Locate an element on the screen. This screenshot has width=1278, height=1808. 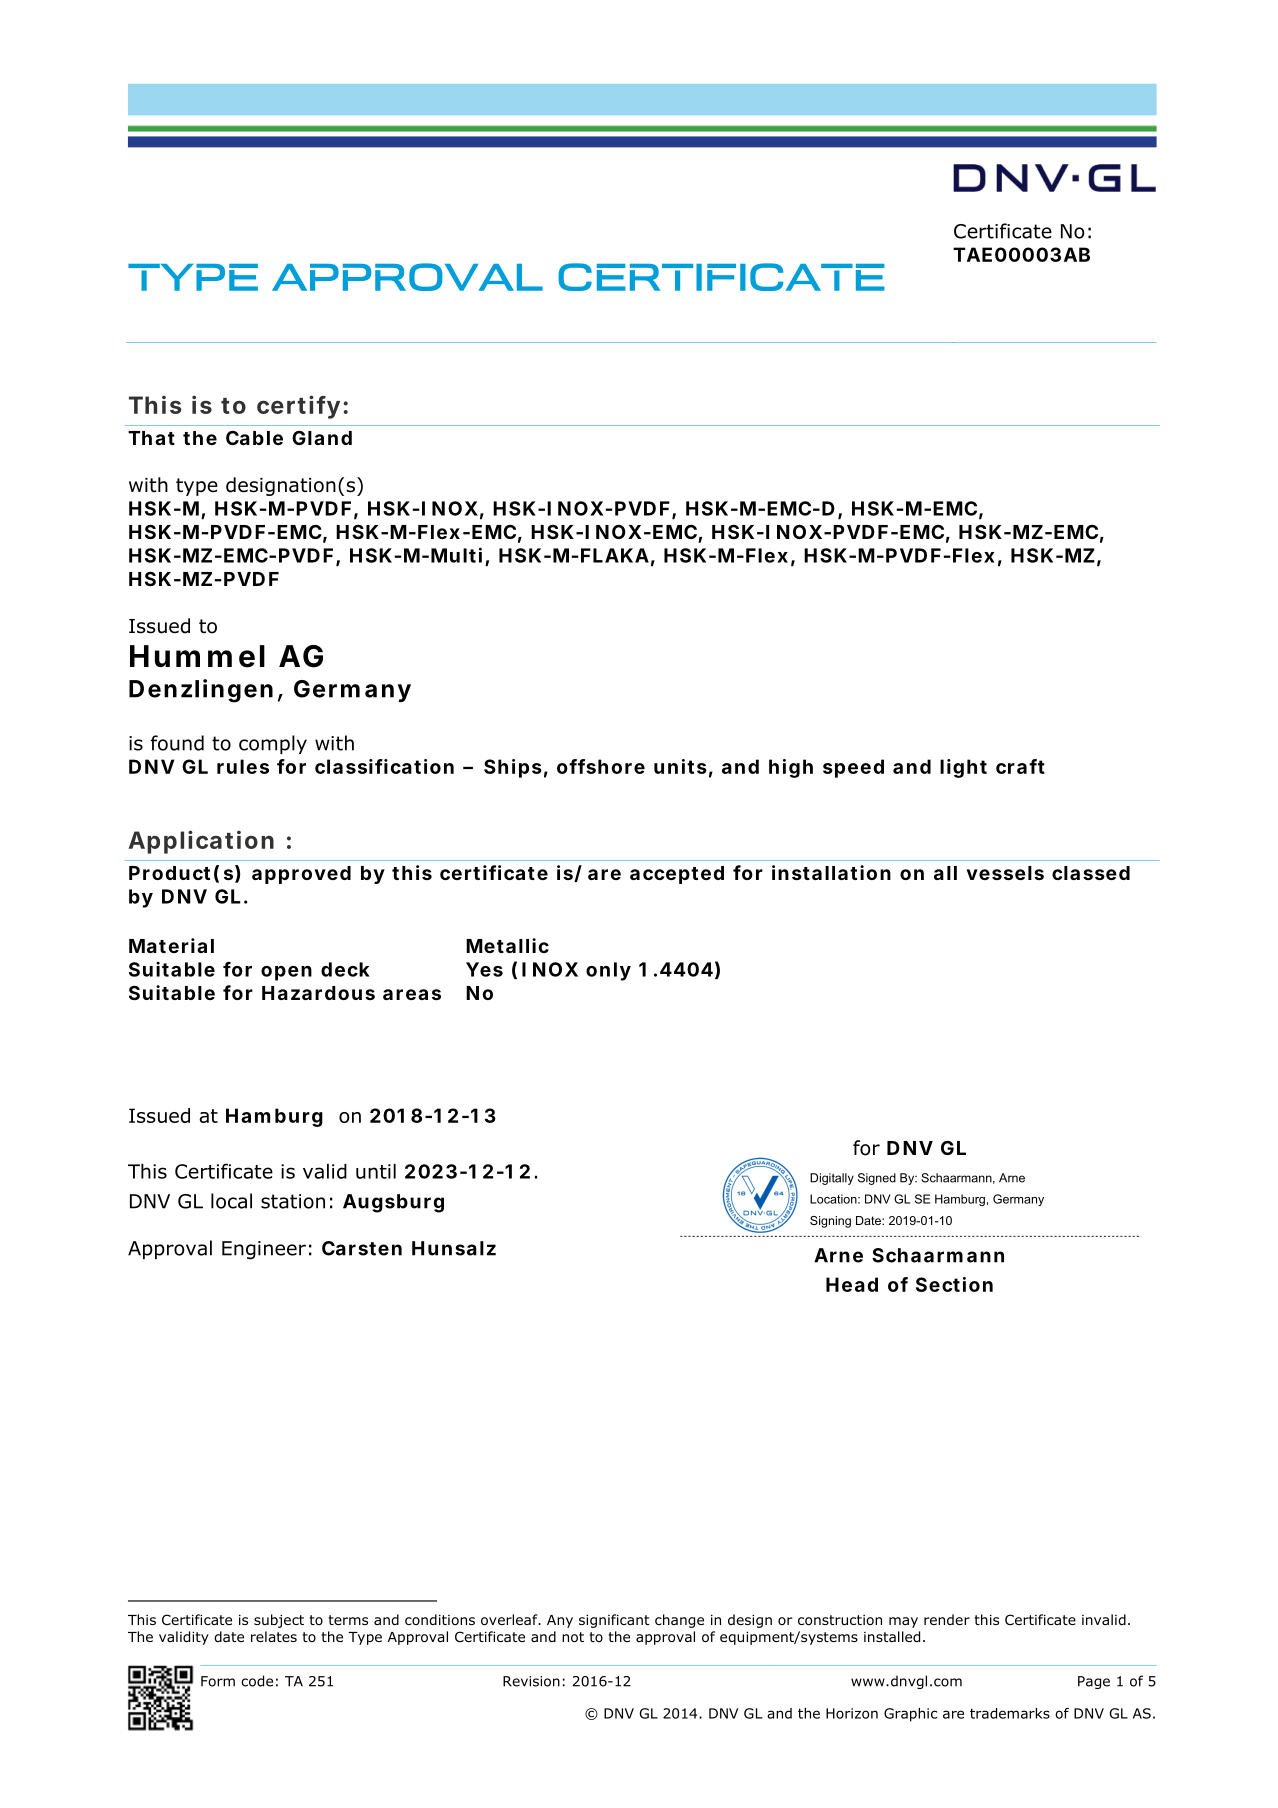
Cable is located at coordinates (254, 437).
